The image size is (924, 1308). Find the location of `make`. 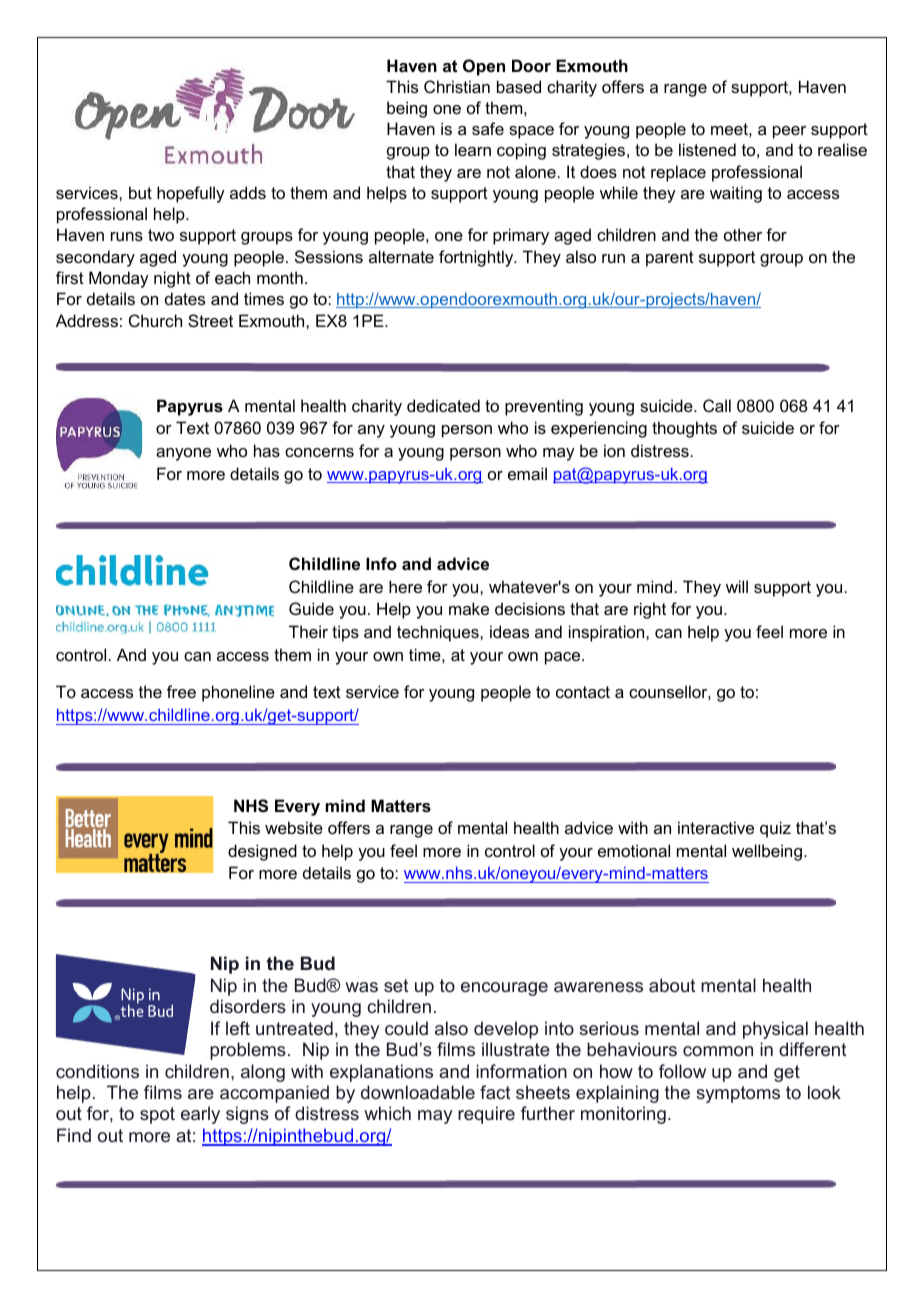

make is located at coordinates (469, 608).
